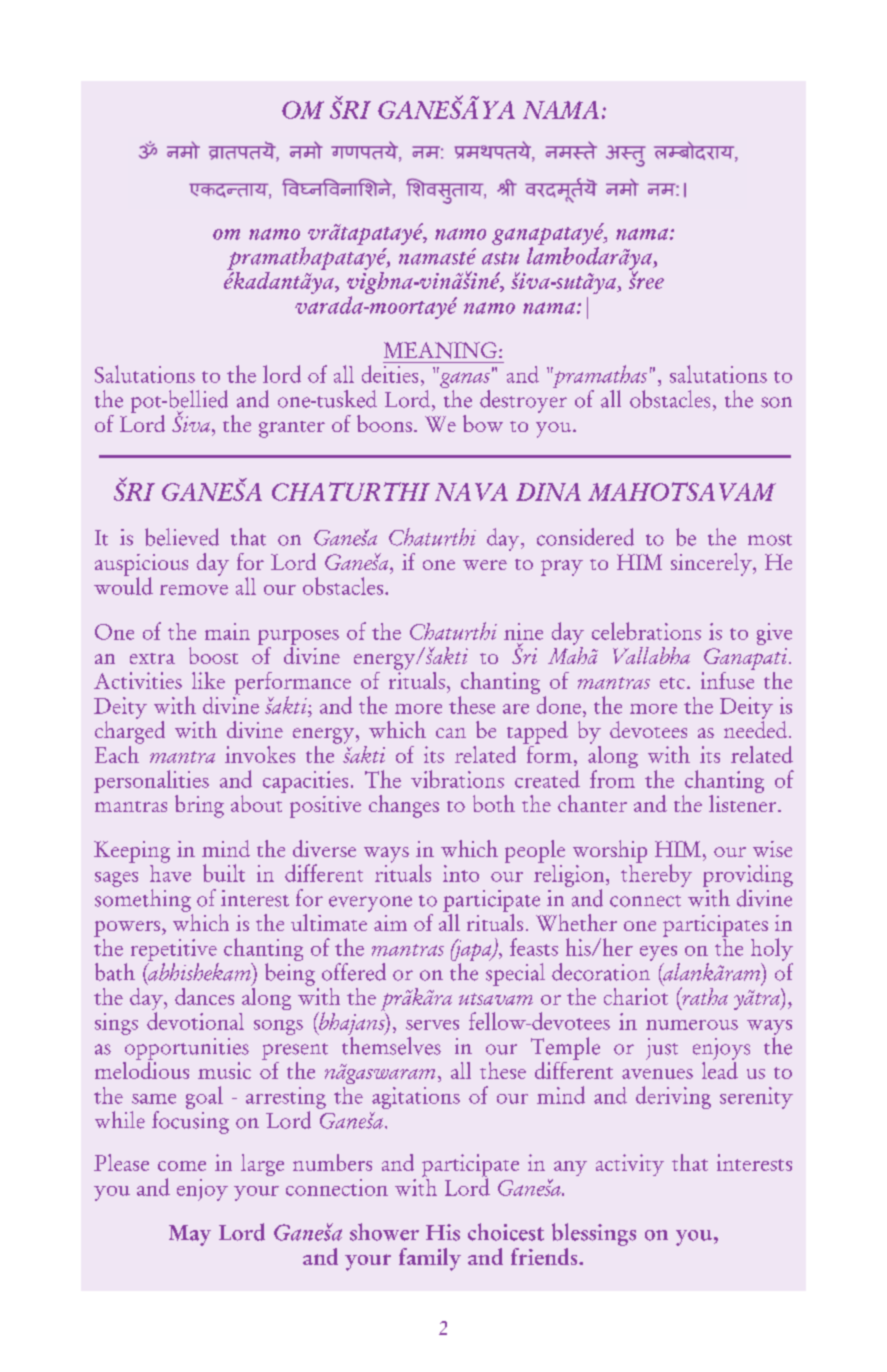 This page has width=887, height=1372. Describe the element at coordinates (190, 1235) in the page. I see `May` at that location.
